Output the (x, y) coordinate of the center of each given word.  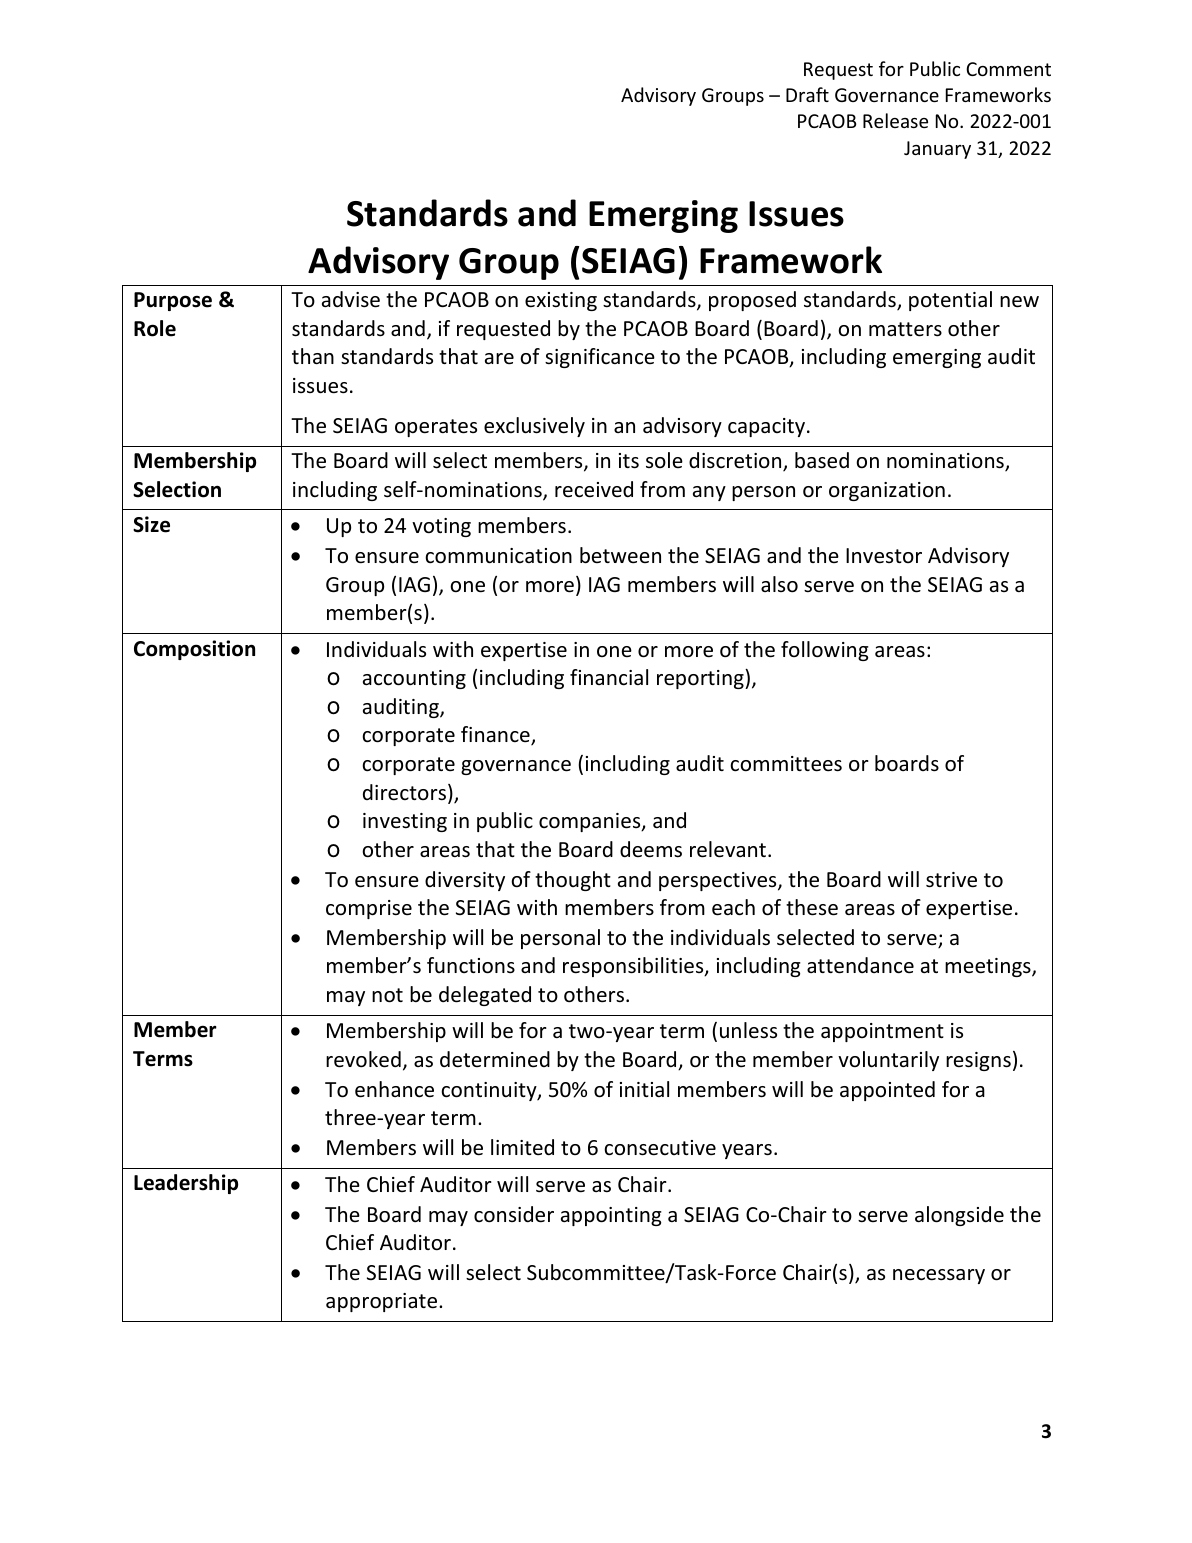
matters (905, 329)
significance (600, 358)
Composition (194, 650)
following (825, 651)
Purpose (173, 301)
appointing (611, 1216)
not (387, 995)
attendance (860, 965)
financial (609, 677)
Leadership (186, 1184)
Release (895, 120)
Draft (807, 94)
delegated (485, 996)
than (313, 356)
